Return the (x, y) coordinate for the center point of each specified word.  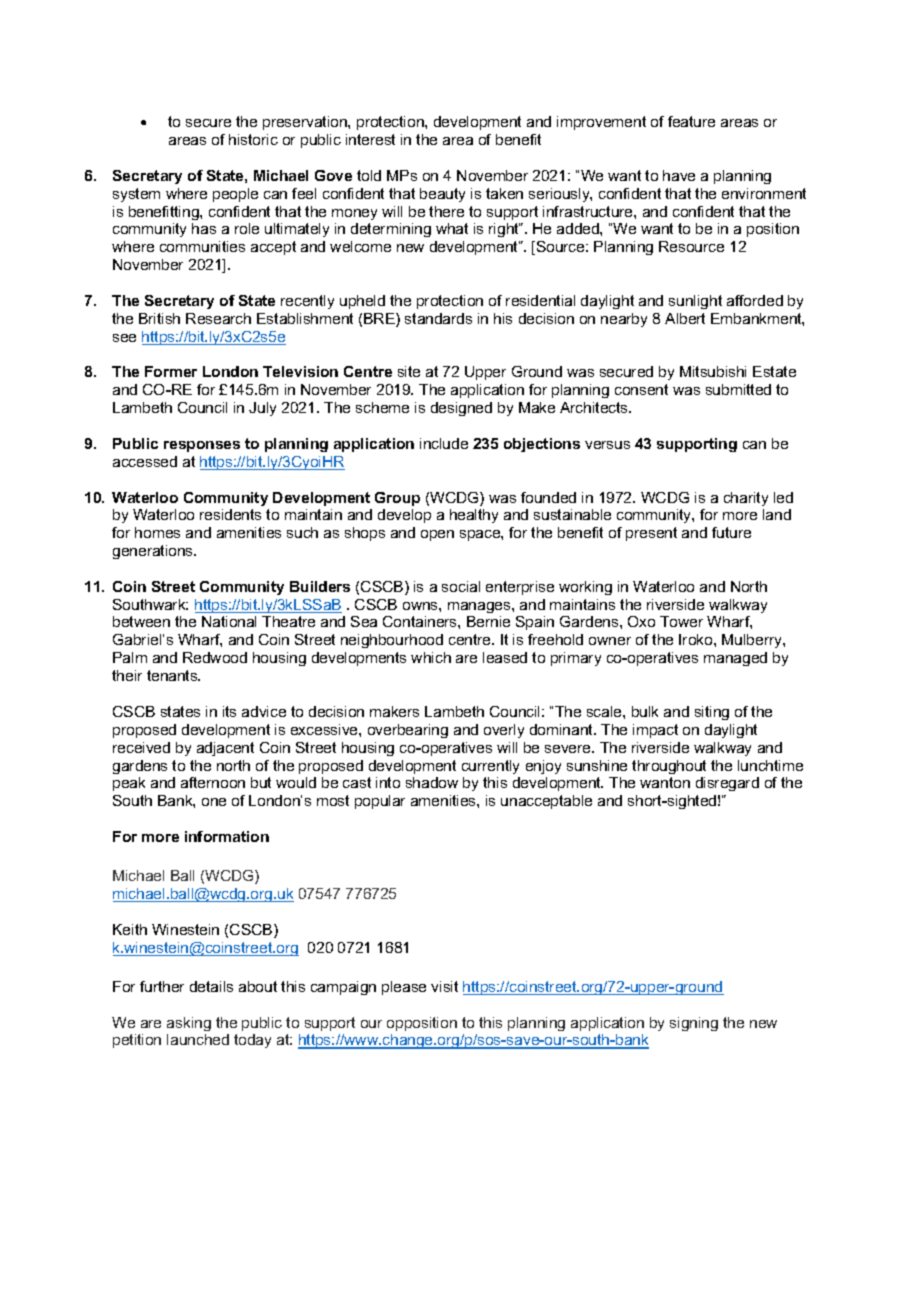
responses (202, 446)
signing (694, 1024)
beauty (442, 195)
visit (444, 986)
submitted (738, 389)
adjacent (225, 749)
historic (253, 139)
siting (712, 713)
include (444, 443)
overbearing (408, 731)
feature (691, 121)
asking (189, 1024)
